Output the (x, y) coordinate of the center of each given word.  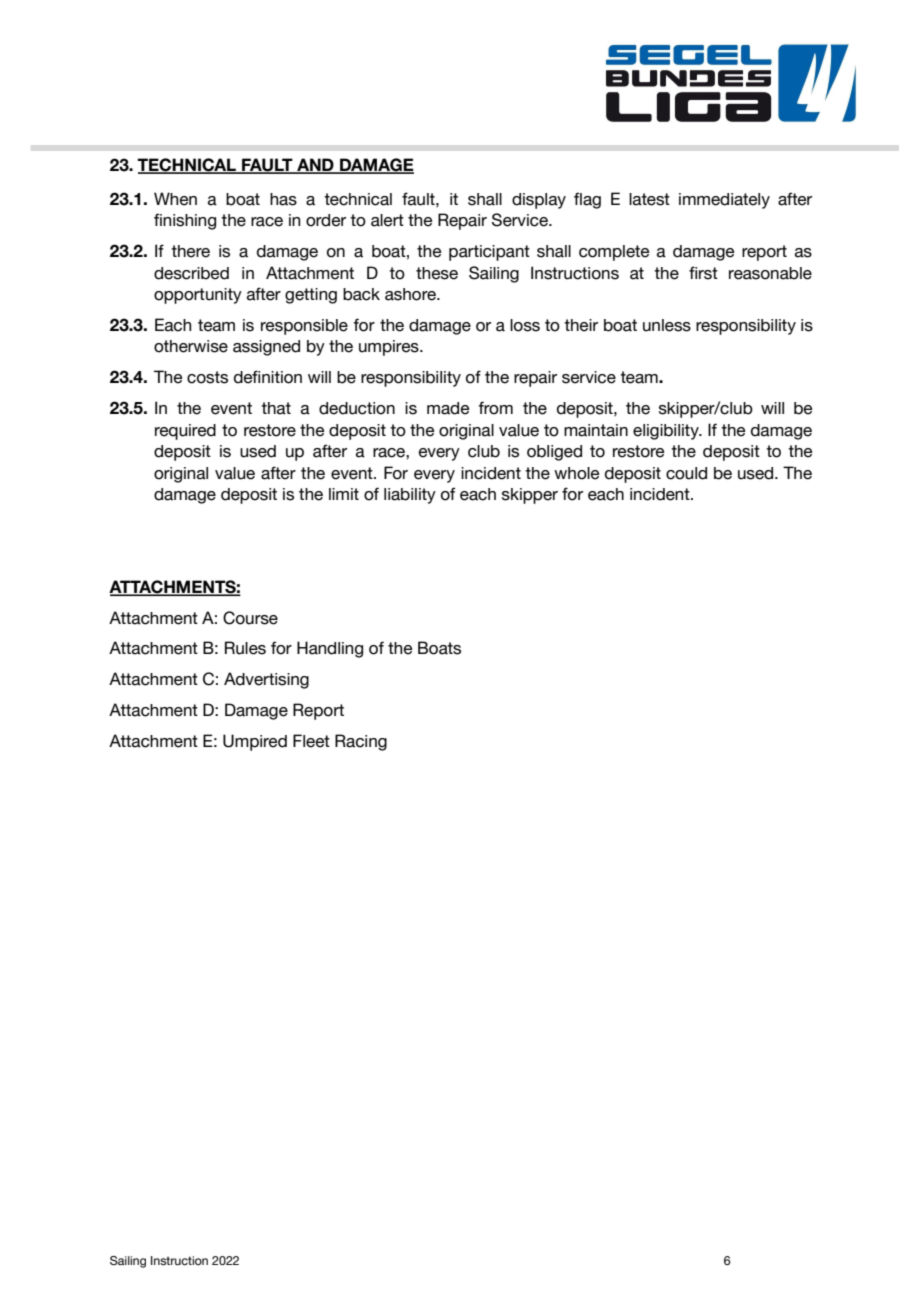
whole (576, 473)
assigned (266, 348)
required (185, 432)
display (539, 201)
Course (250, 618)
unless (667, 325)
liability (410, 496)
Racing (361, 742)
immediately (724, 201)
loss (525, 325)
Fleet (311, 741)
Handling (330, 649)
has (283, 199)
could (686, 473)
